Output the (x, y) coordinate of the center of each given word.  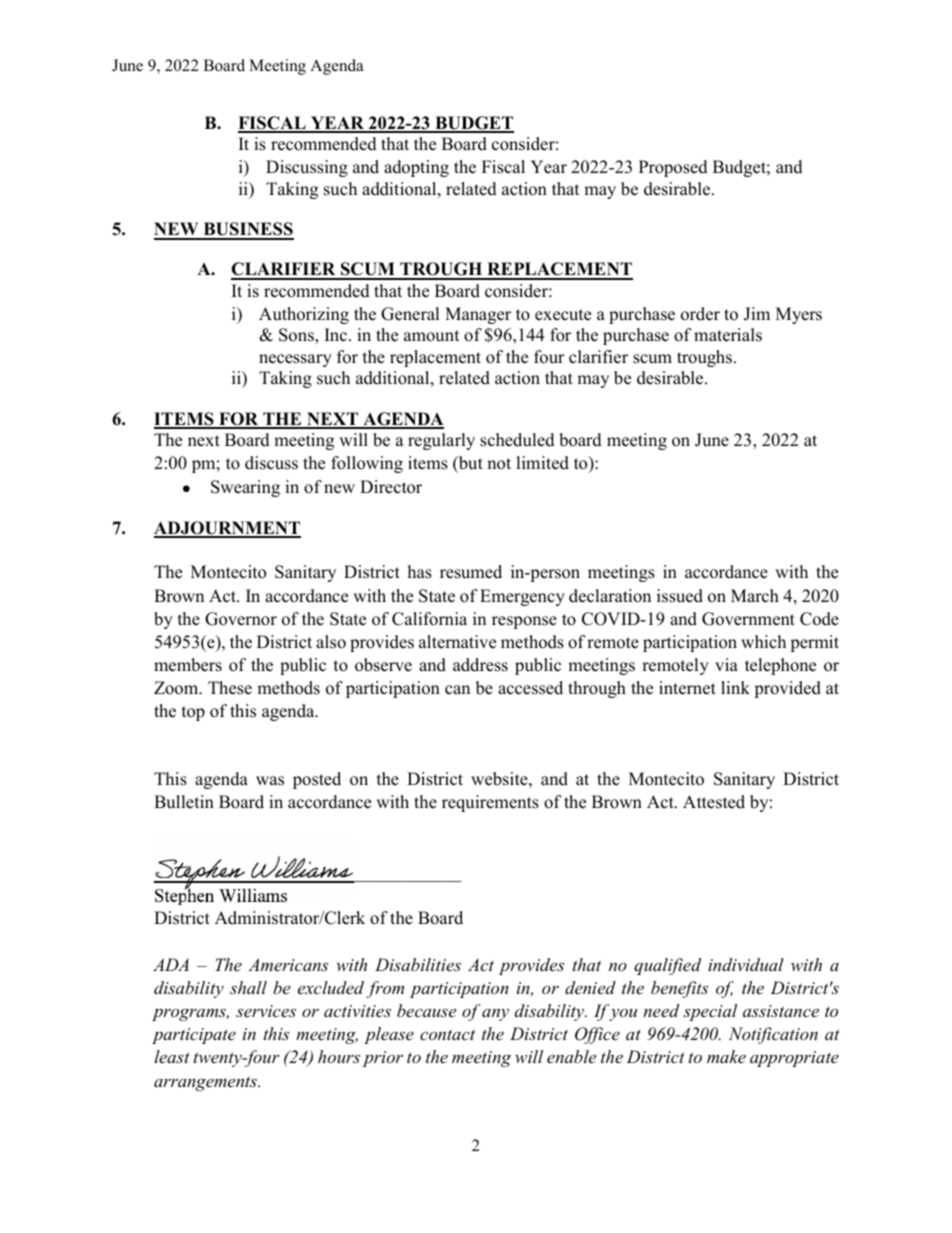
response (524, 622)
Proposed (673, 168)
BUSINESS (247, 230)
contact (447, 1034)
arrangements (206, 1083)
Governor (241, 619)
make (726, 1056)
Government (748, 619)
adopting (416, 168)
